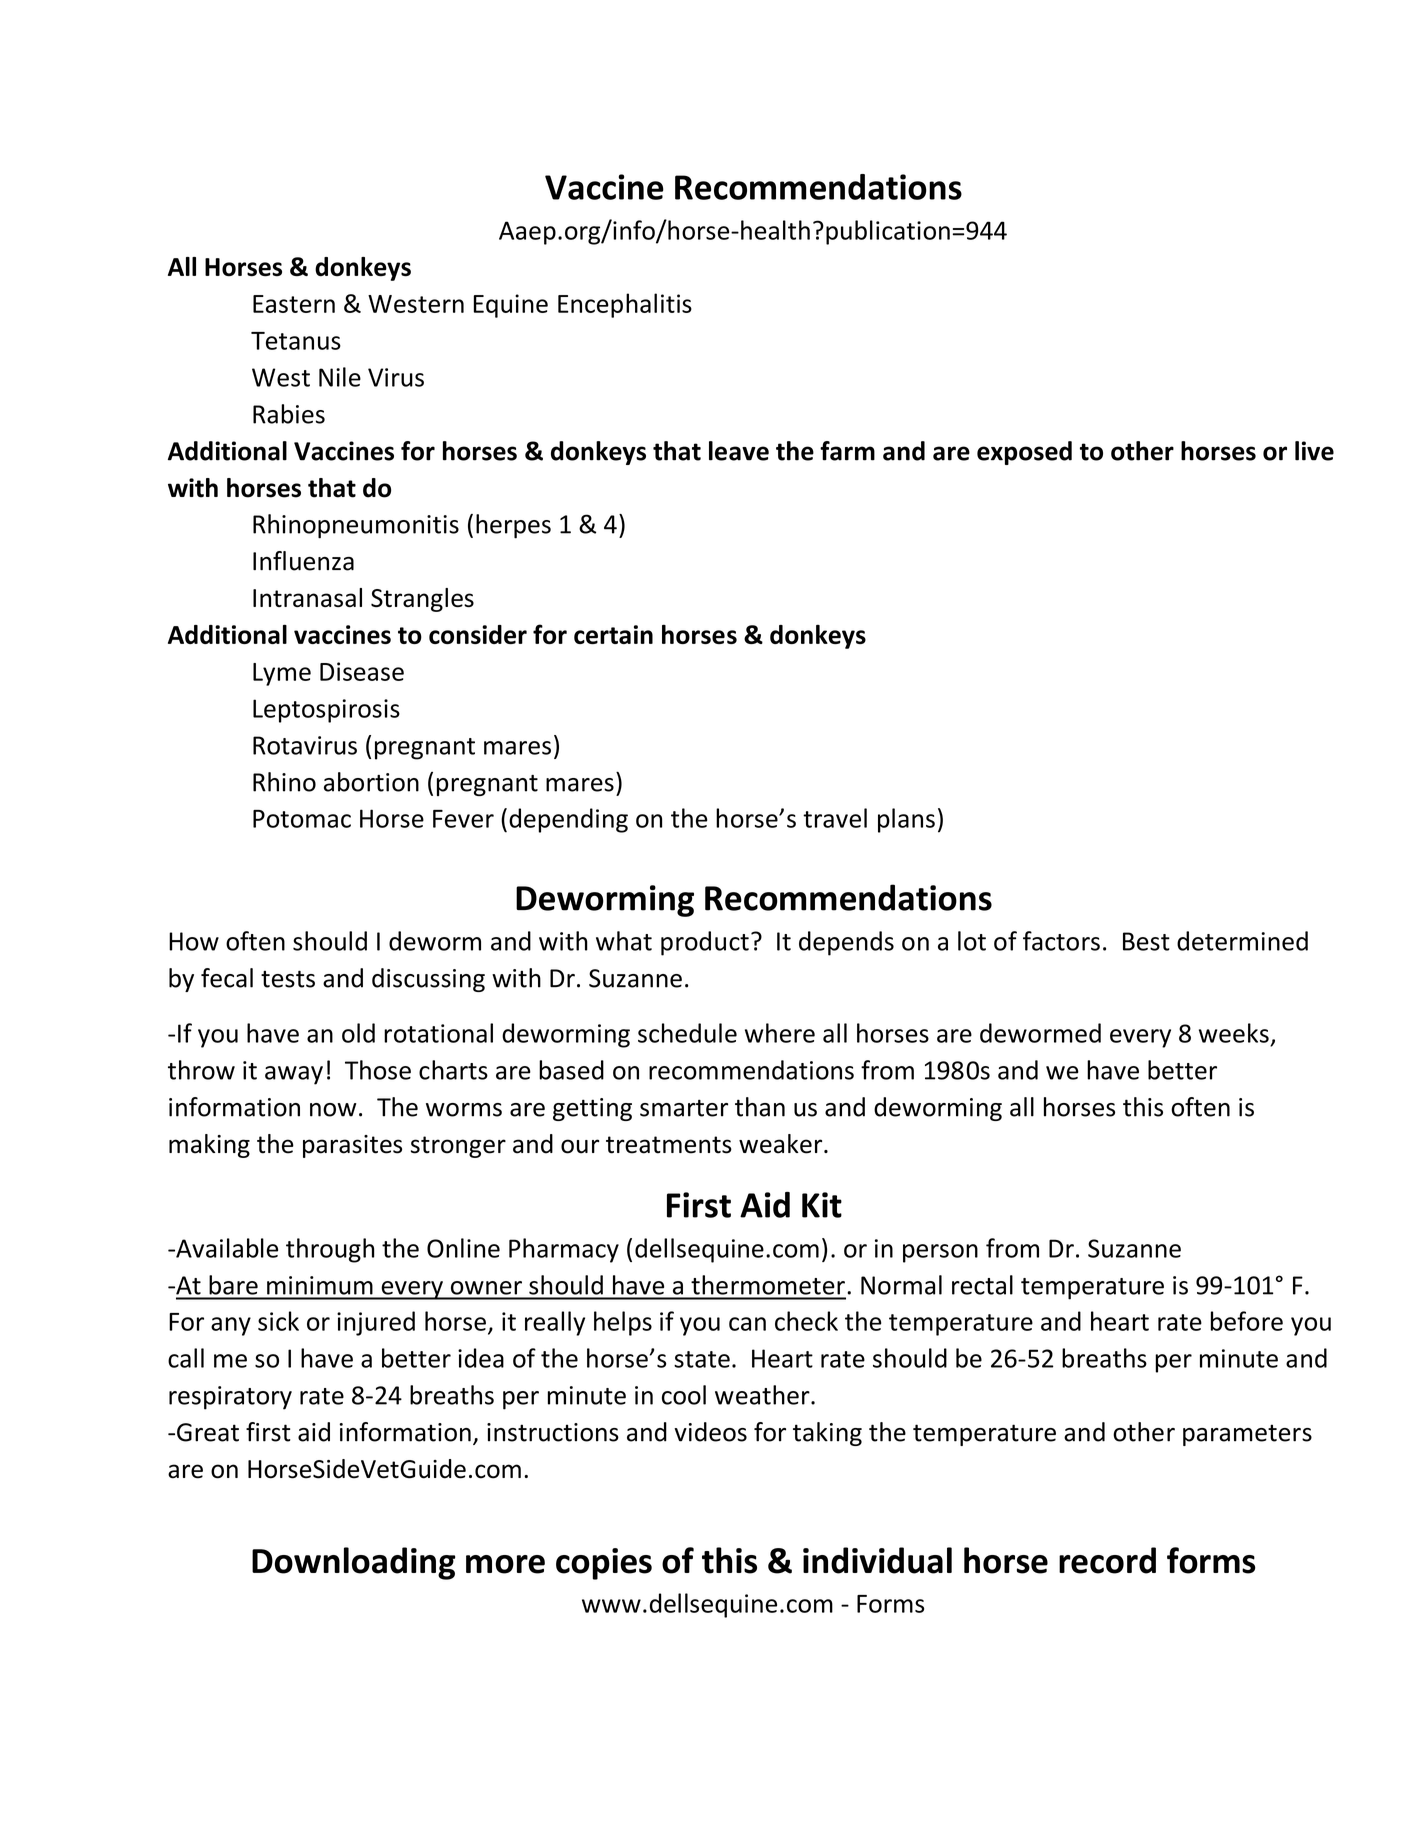  What do you see at coordinates (326, 711) in the document?
I see `Leptospirosis` at bounding box center [326, 711].
